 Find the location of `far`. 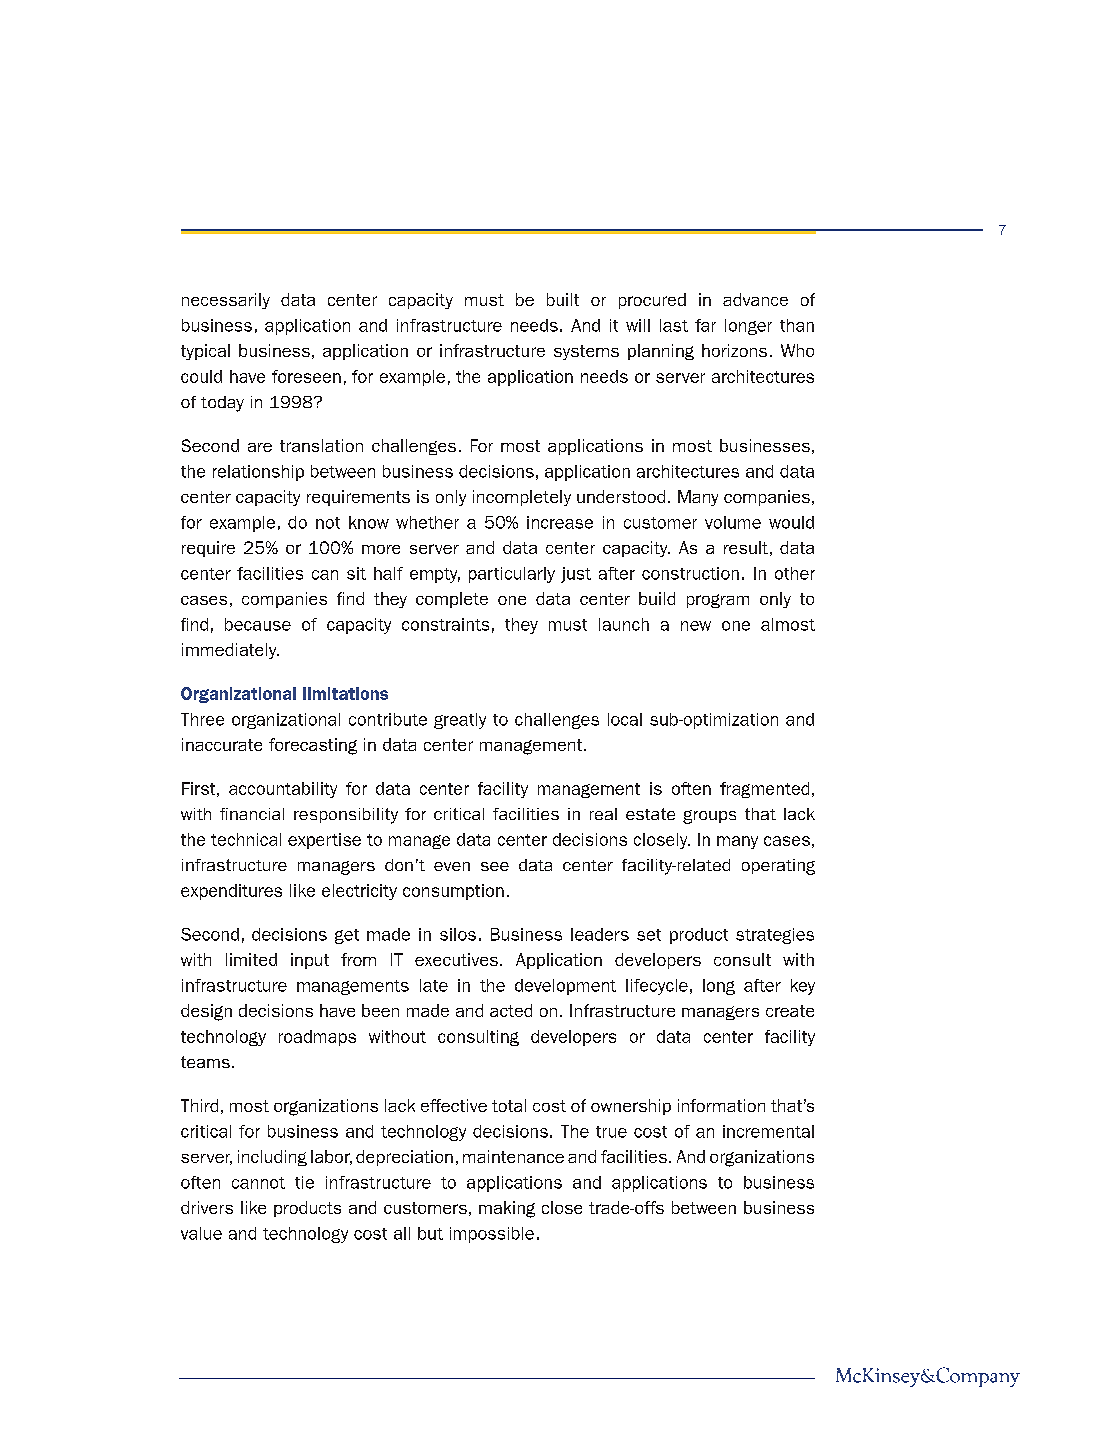

far is located at coordinates (705, 325).
